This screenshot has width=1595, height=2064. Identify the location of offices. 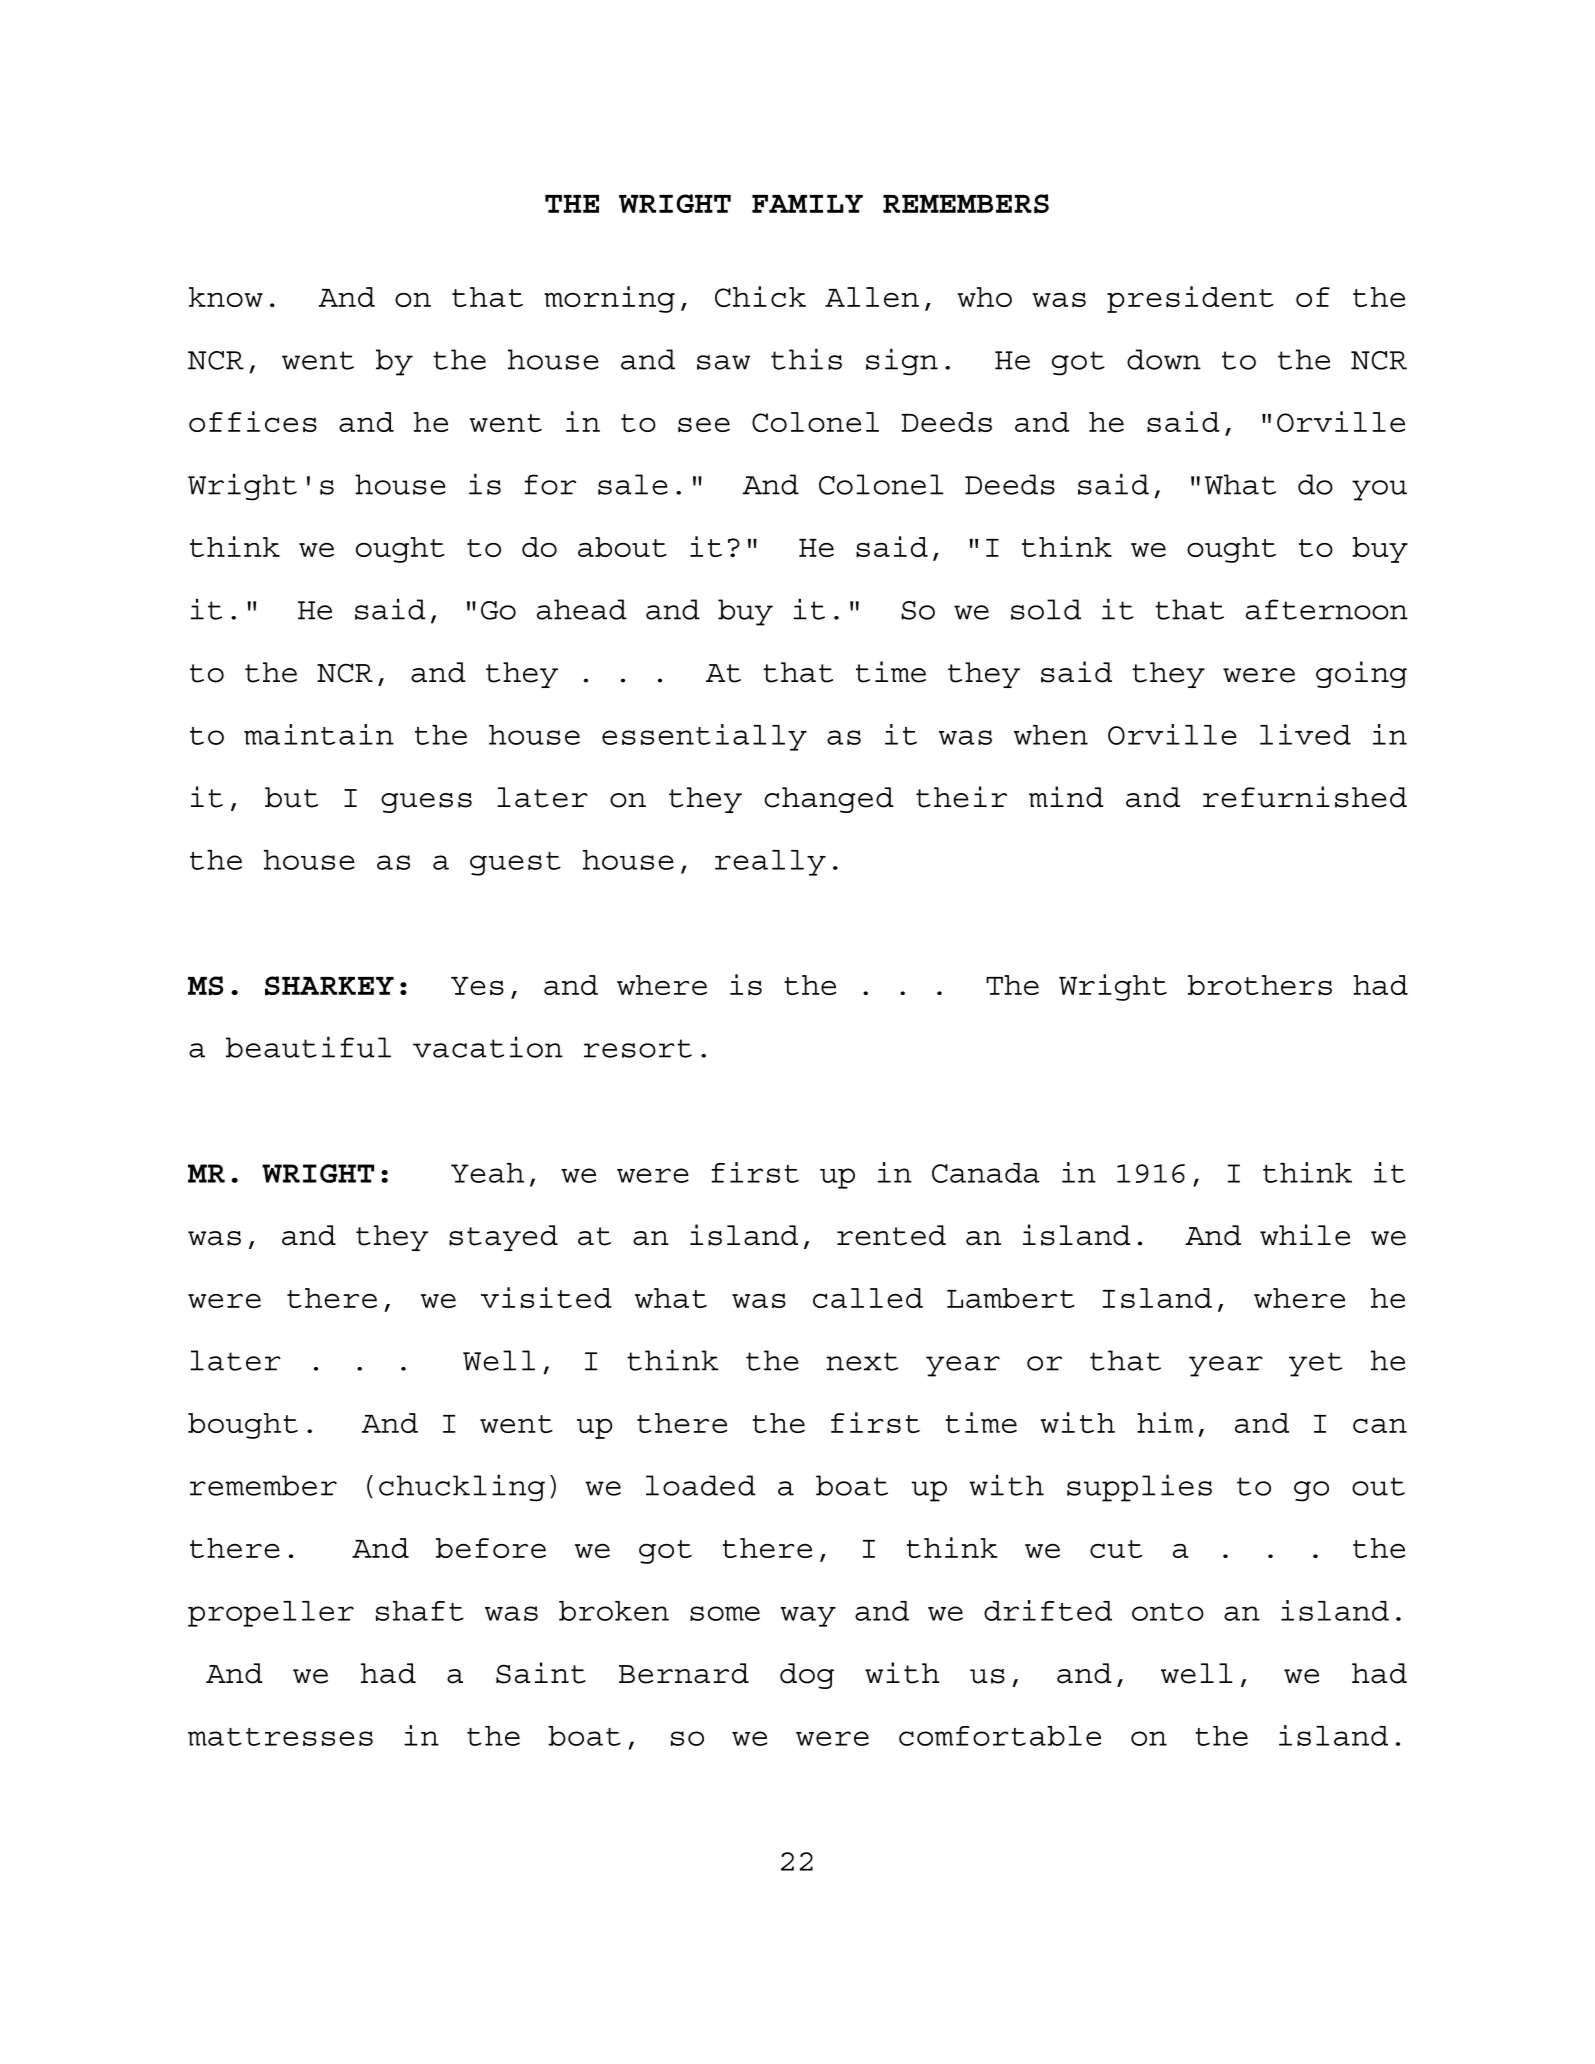
(253, 421).
